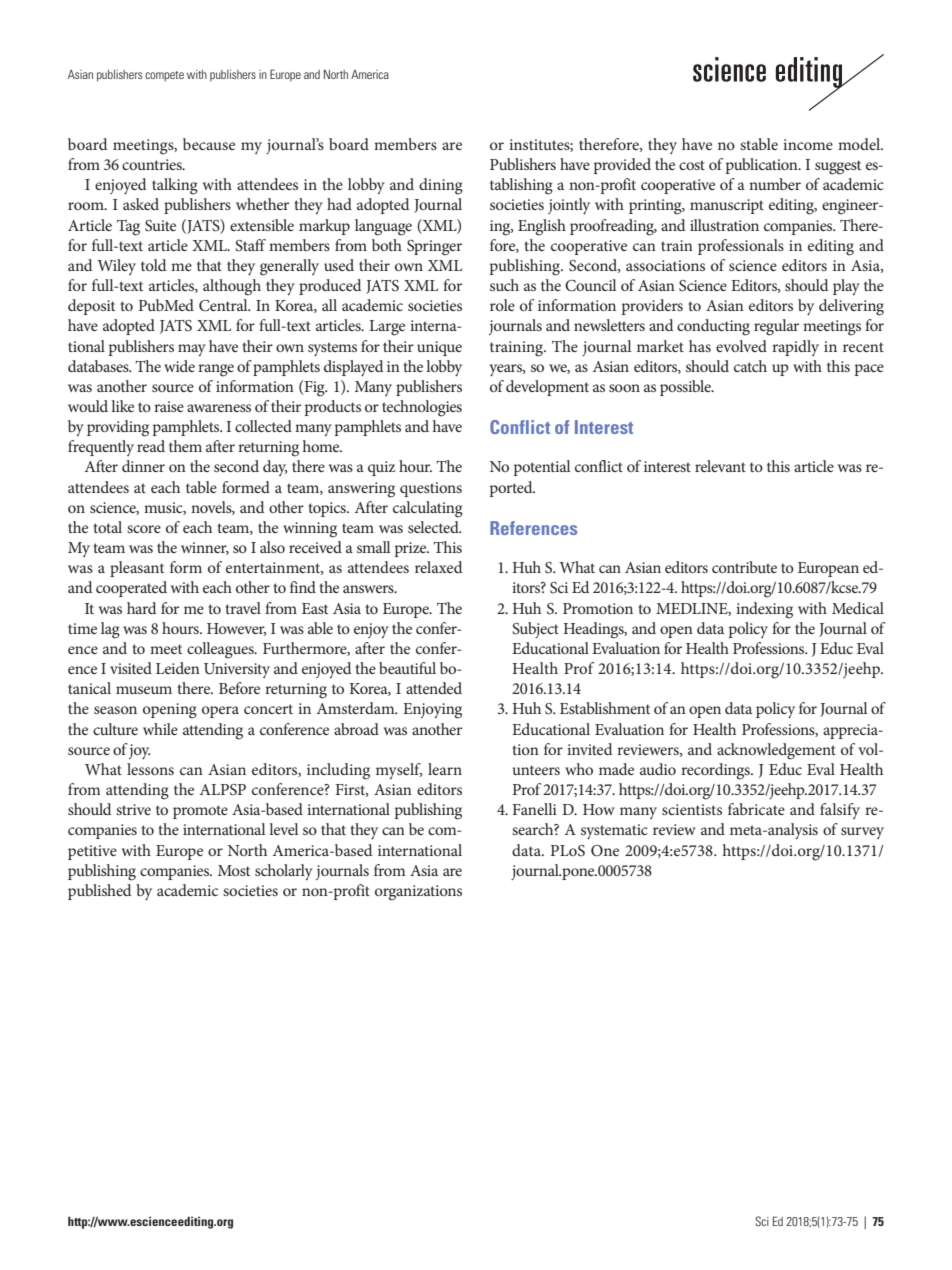 Image resolution: width=952 pixels, height=1270 pixels. I want to click on Subject, so click(535, 630).
